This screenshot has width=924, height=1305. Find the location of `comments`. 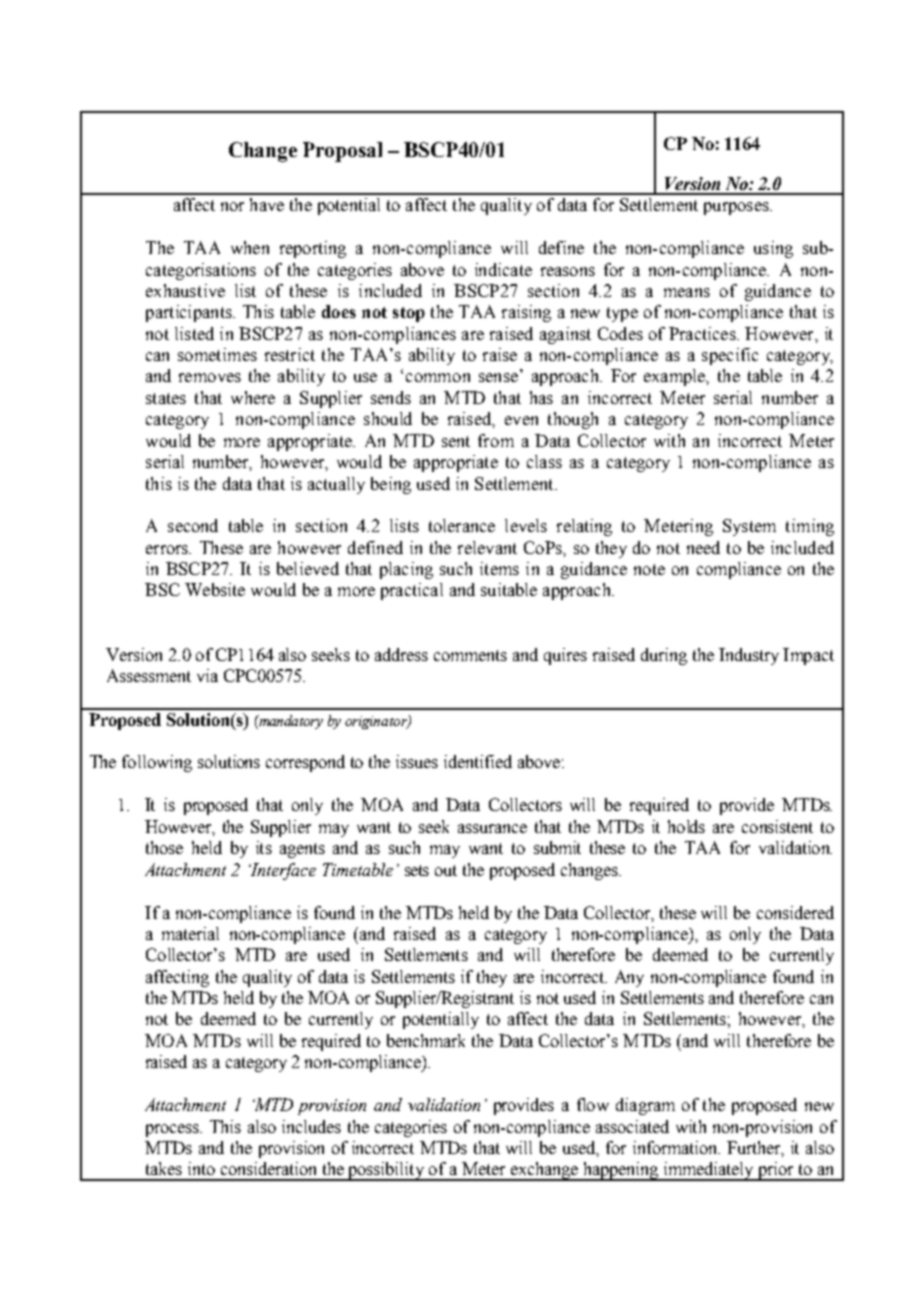

comments is located at coordinates (470, 655).
